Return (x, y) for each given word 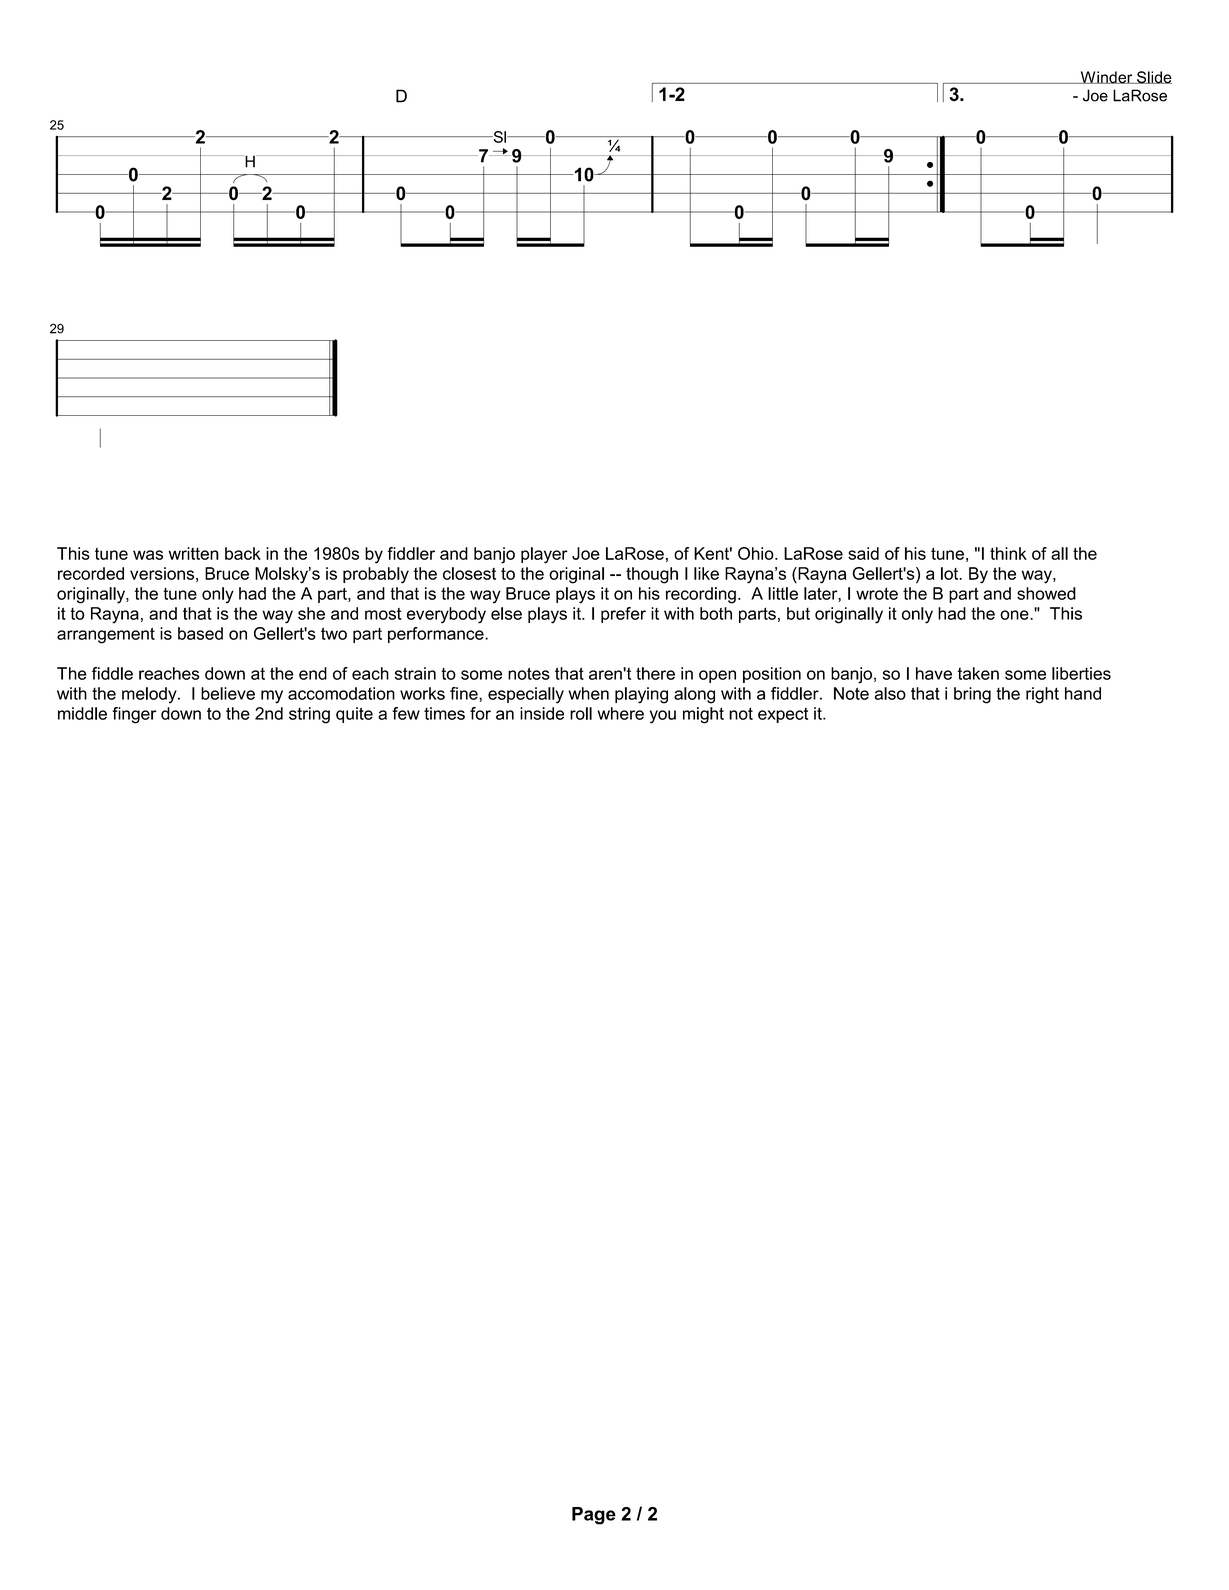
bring (972, 695)
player (544, 555)
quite (354, 715)
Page (594, 1516)
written (194, 553)
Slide (1153, 77)
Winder (1106, 77)
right (1042, 695)
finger (134, 715)
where (621, 713)
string (309, 715)
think (1008, 553)
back (243, 553)
